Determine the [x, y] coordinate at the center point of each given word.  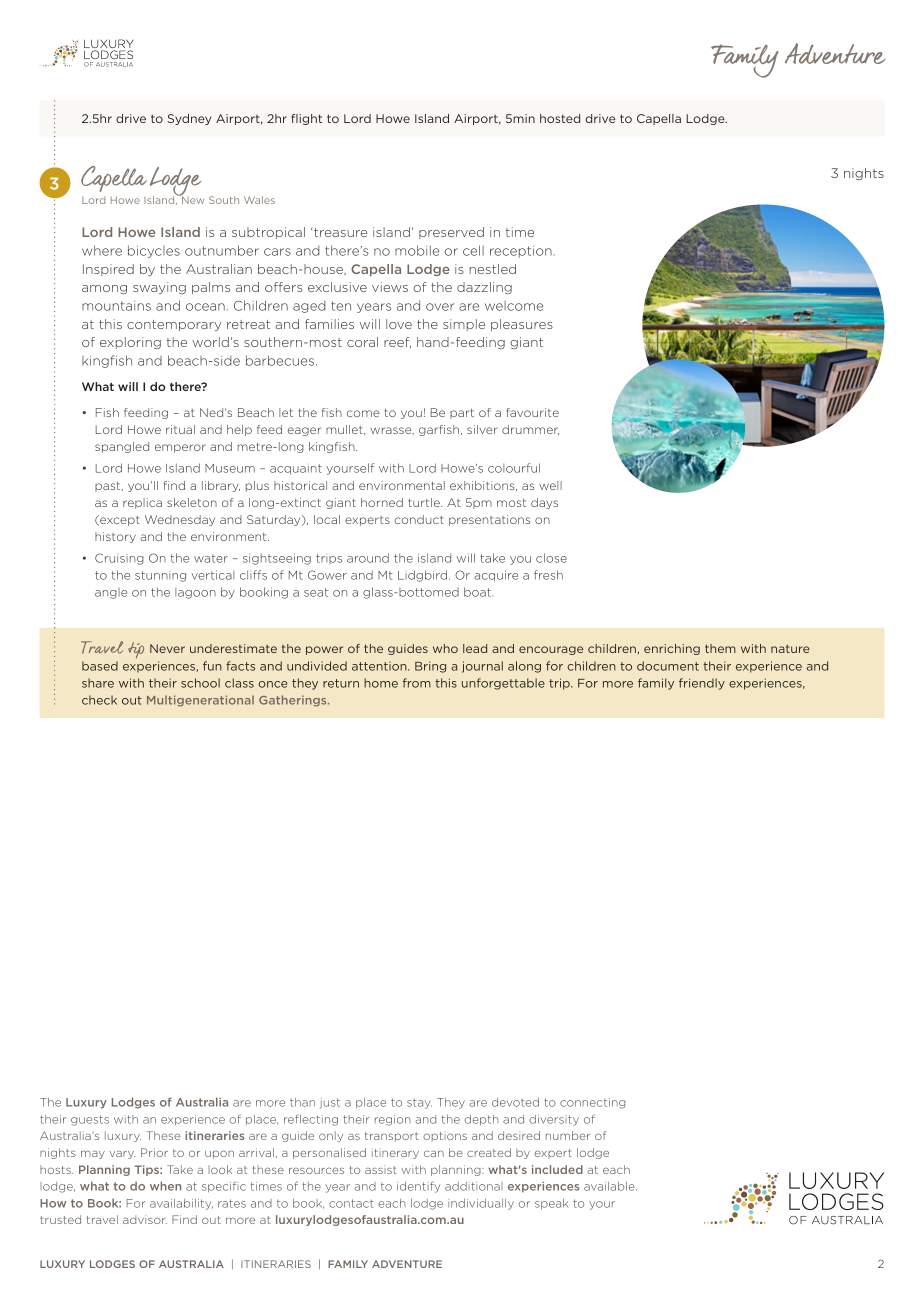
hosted [560, 118]
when [165, 1186]
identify [418, 1187]
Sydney [189, 119]
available [610, 1186]
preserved [451, 233]
